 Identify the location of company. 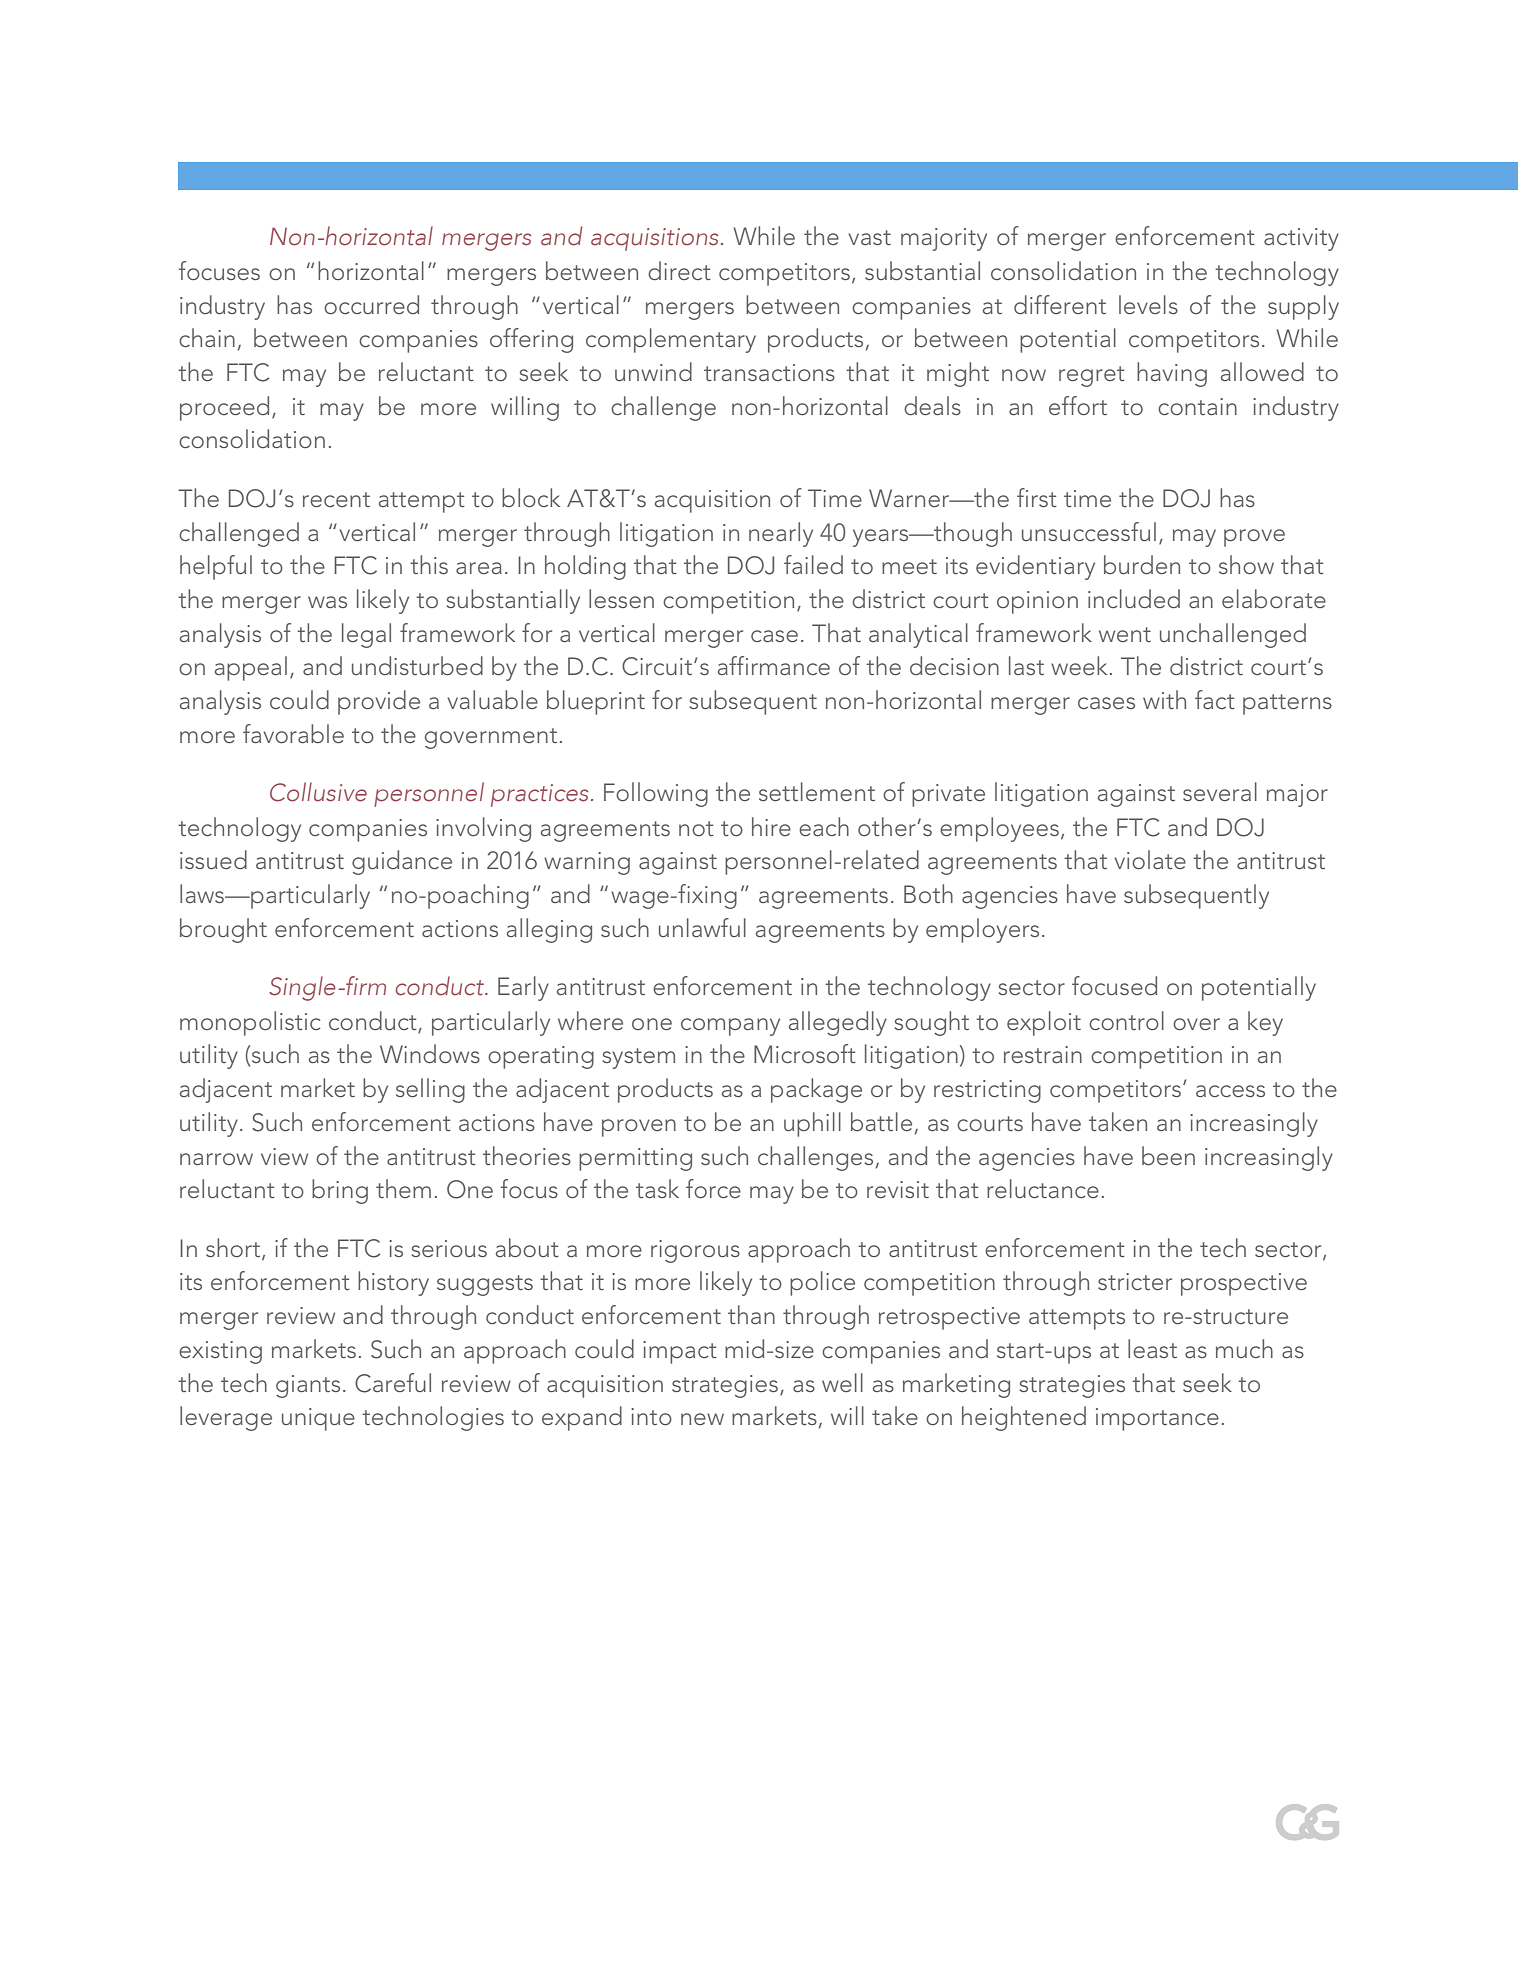
(730, 1027).
